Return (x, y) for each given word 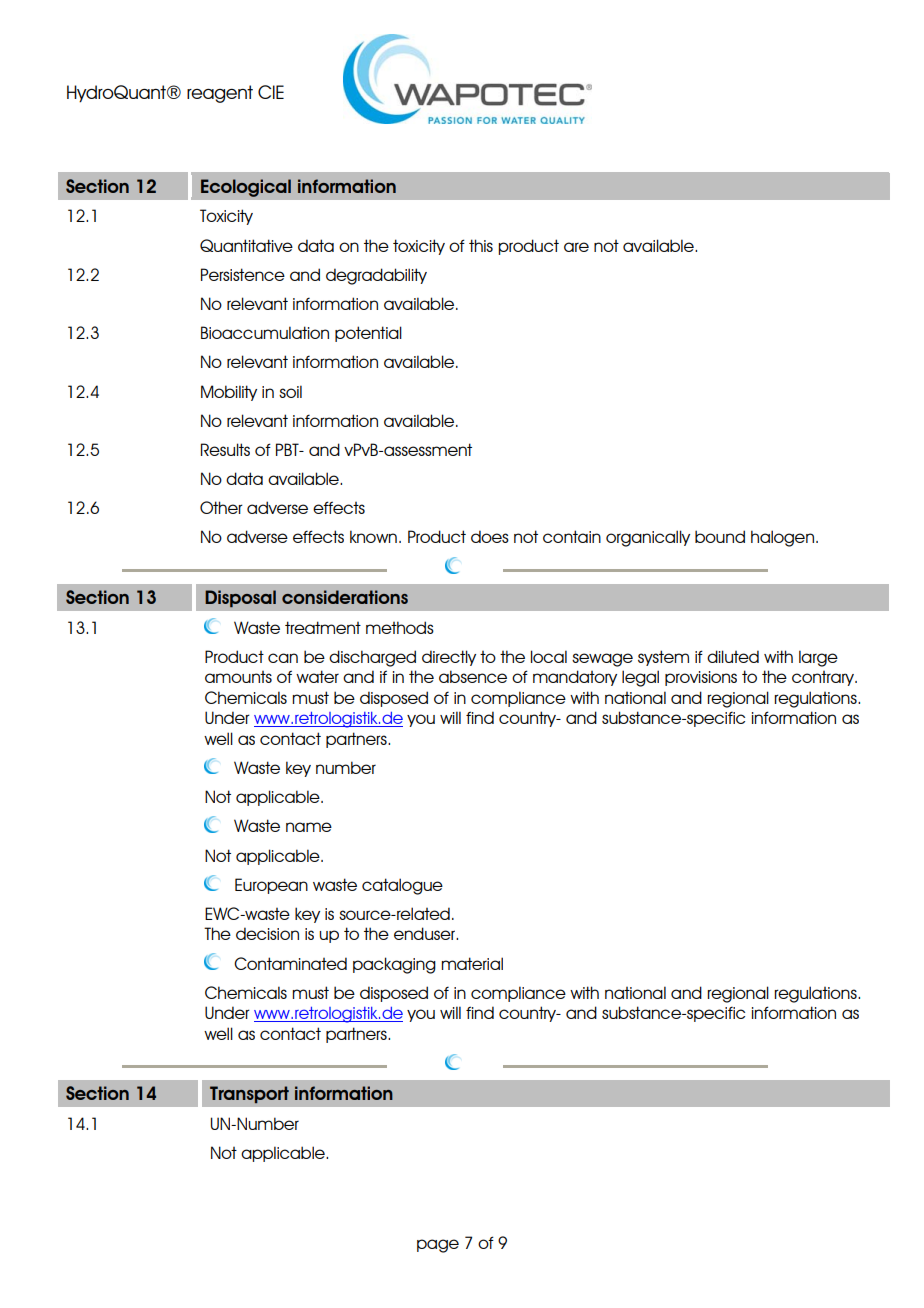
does (490, 536)
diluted (733, 656)
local (549, 656)
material (472, 963)
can (283, 658)
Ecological (246, 188)
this (481, 245)
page (438, 1246)
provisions (701, 678)
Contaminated (290, 963)
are (576, 247)
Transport (249, 1094)
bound (720, 536)
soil (290, 391)
